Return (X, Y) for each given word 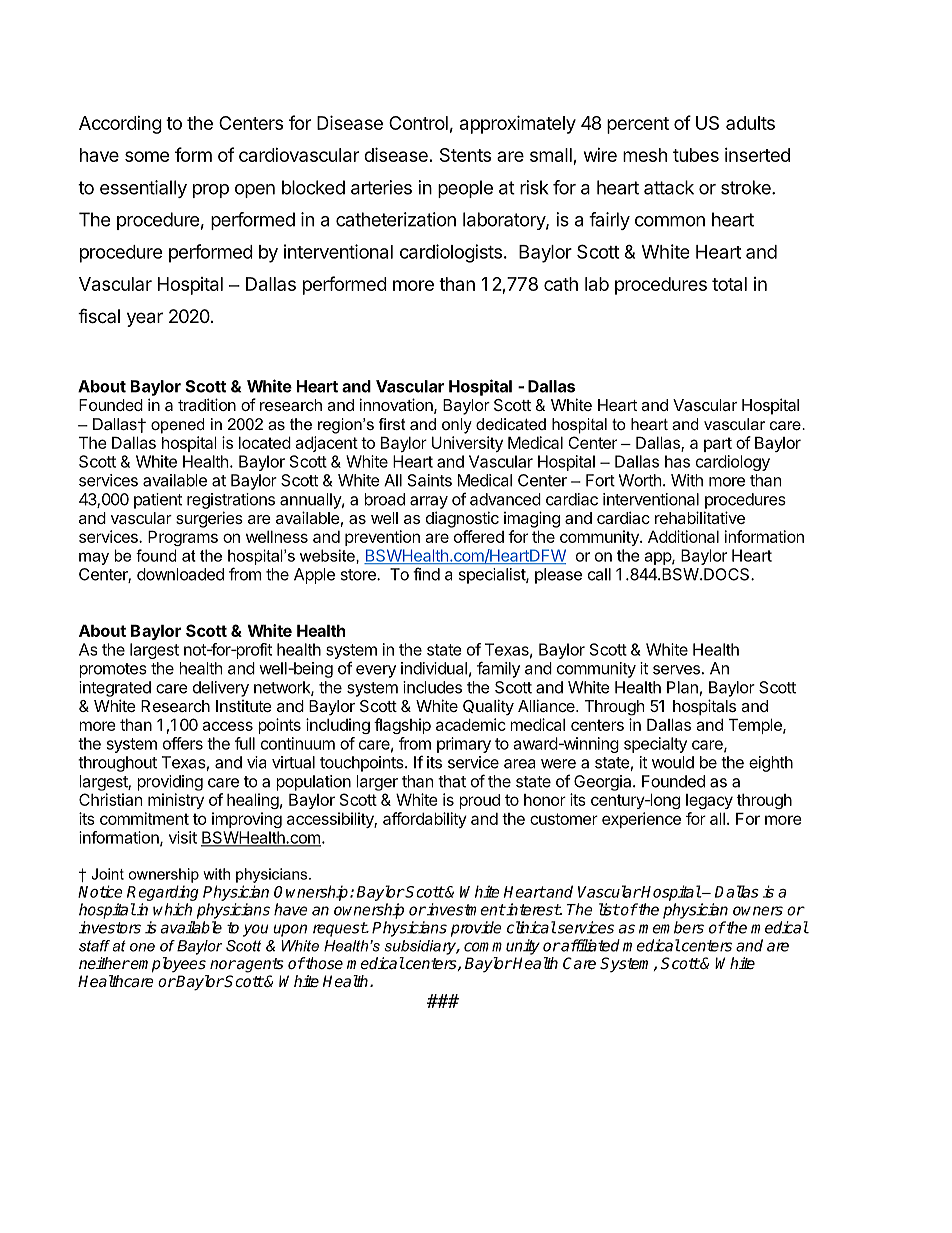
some (147, 156)
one (142, 947)
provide (476, 929)
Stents (465, 155)
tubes (696, 155)
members (671, 927)
